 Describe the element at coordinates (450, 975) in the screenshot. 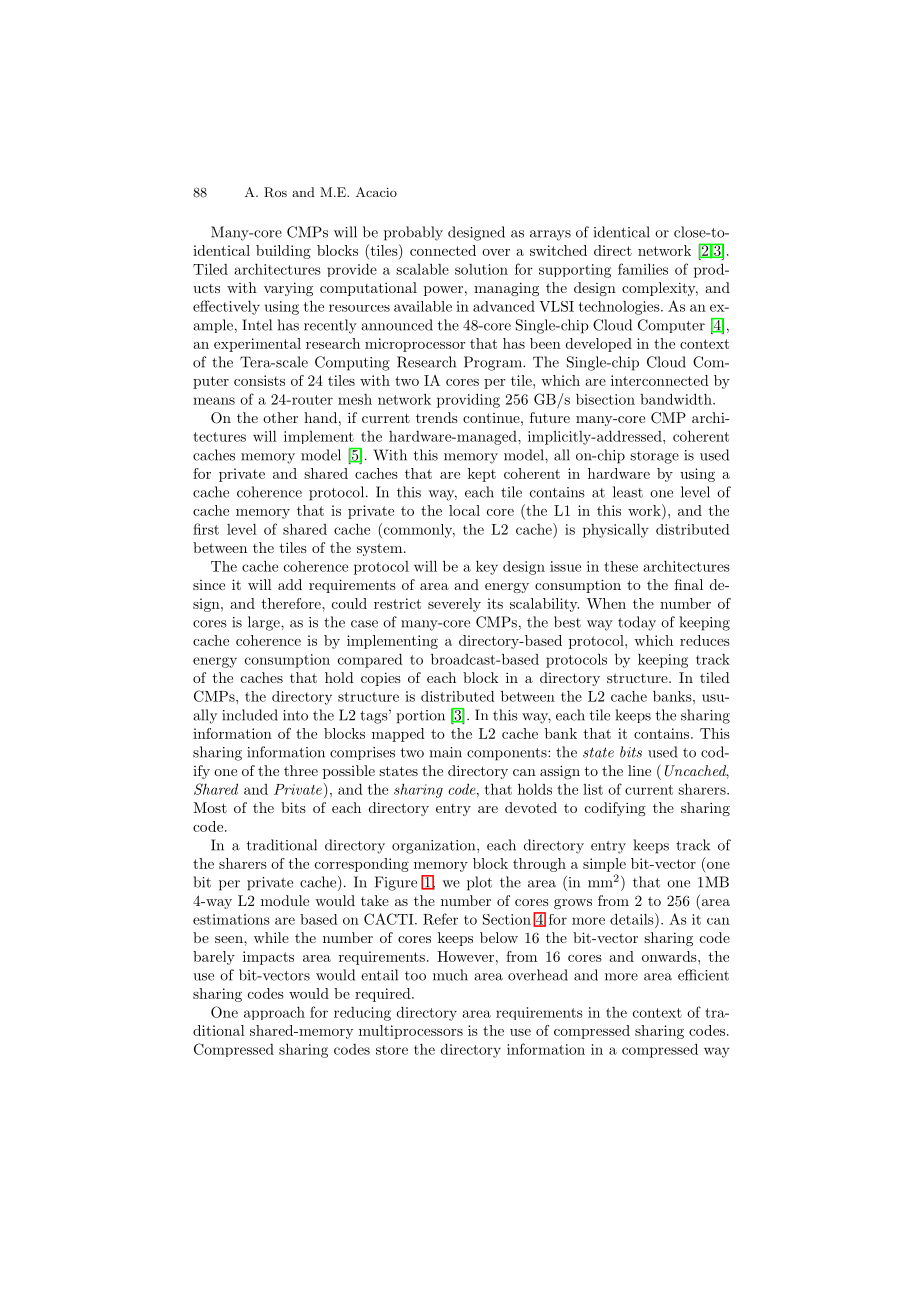

I see `much` at that location.
